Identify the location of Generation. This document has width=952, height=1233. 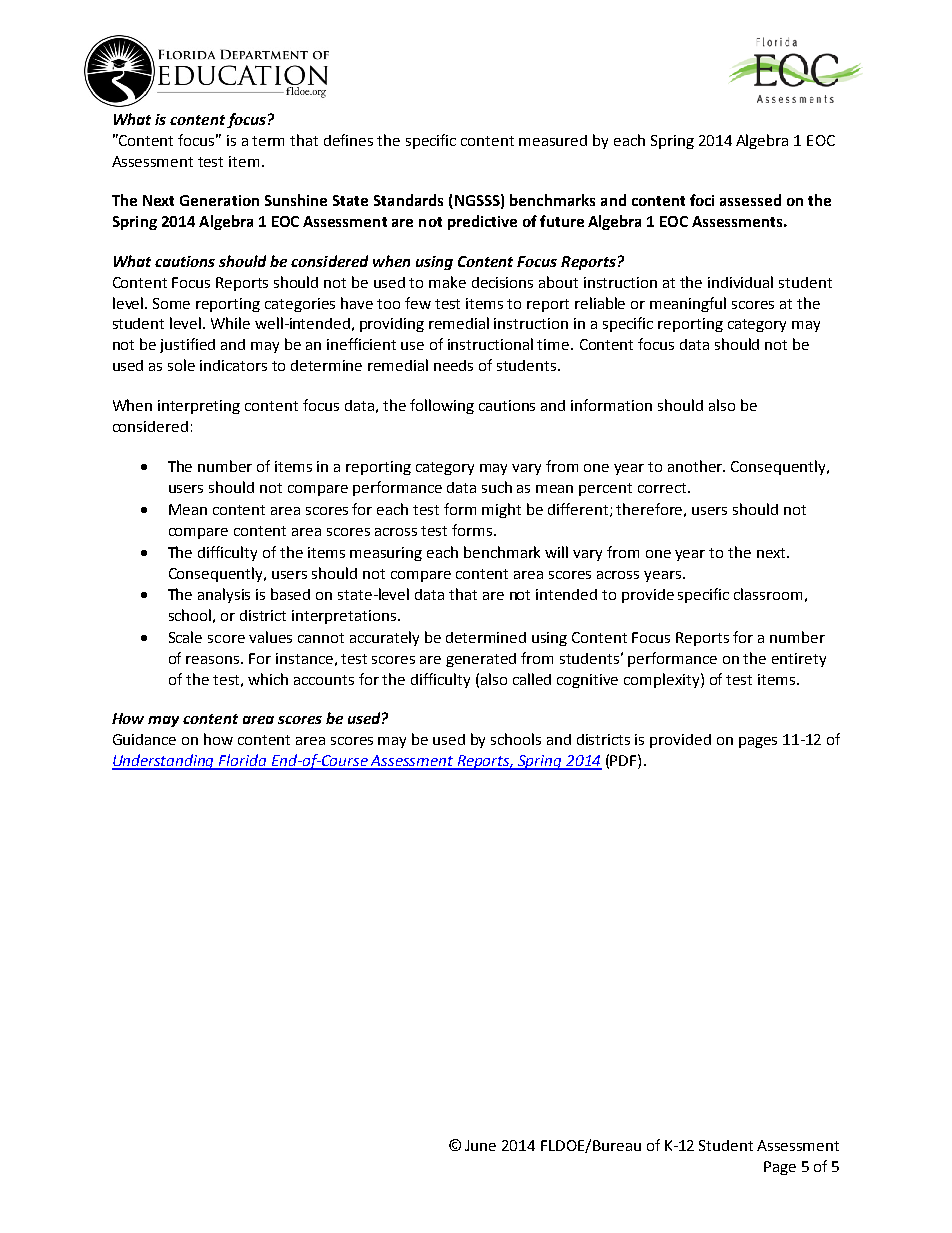
(219, 200).
